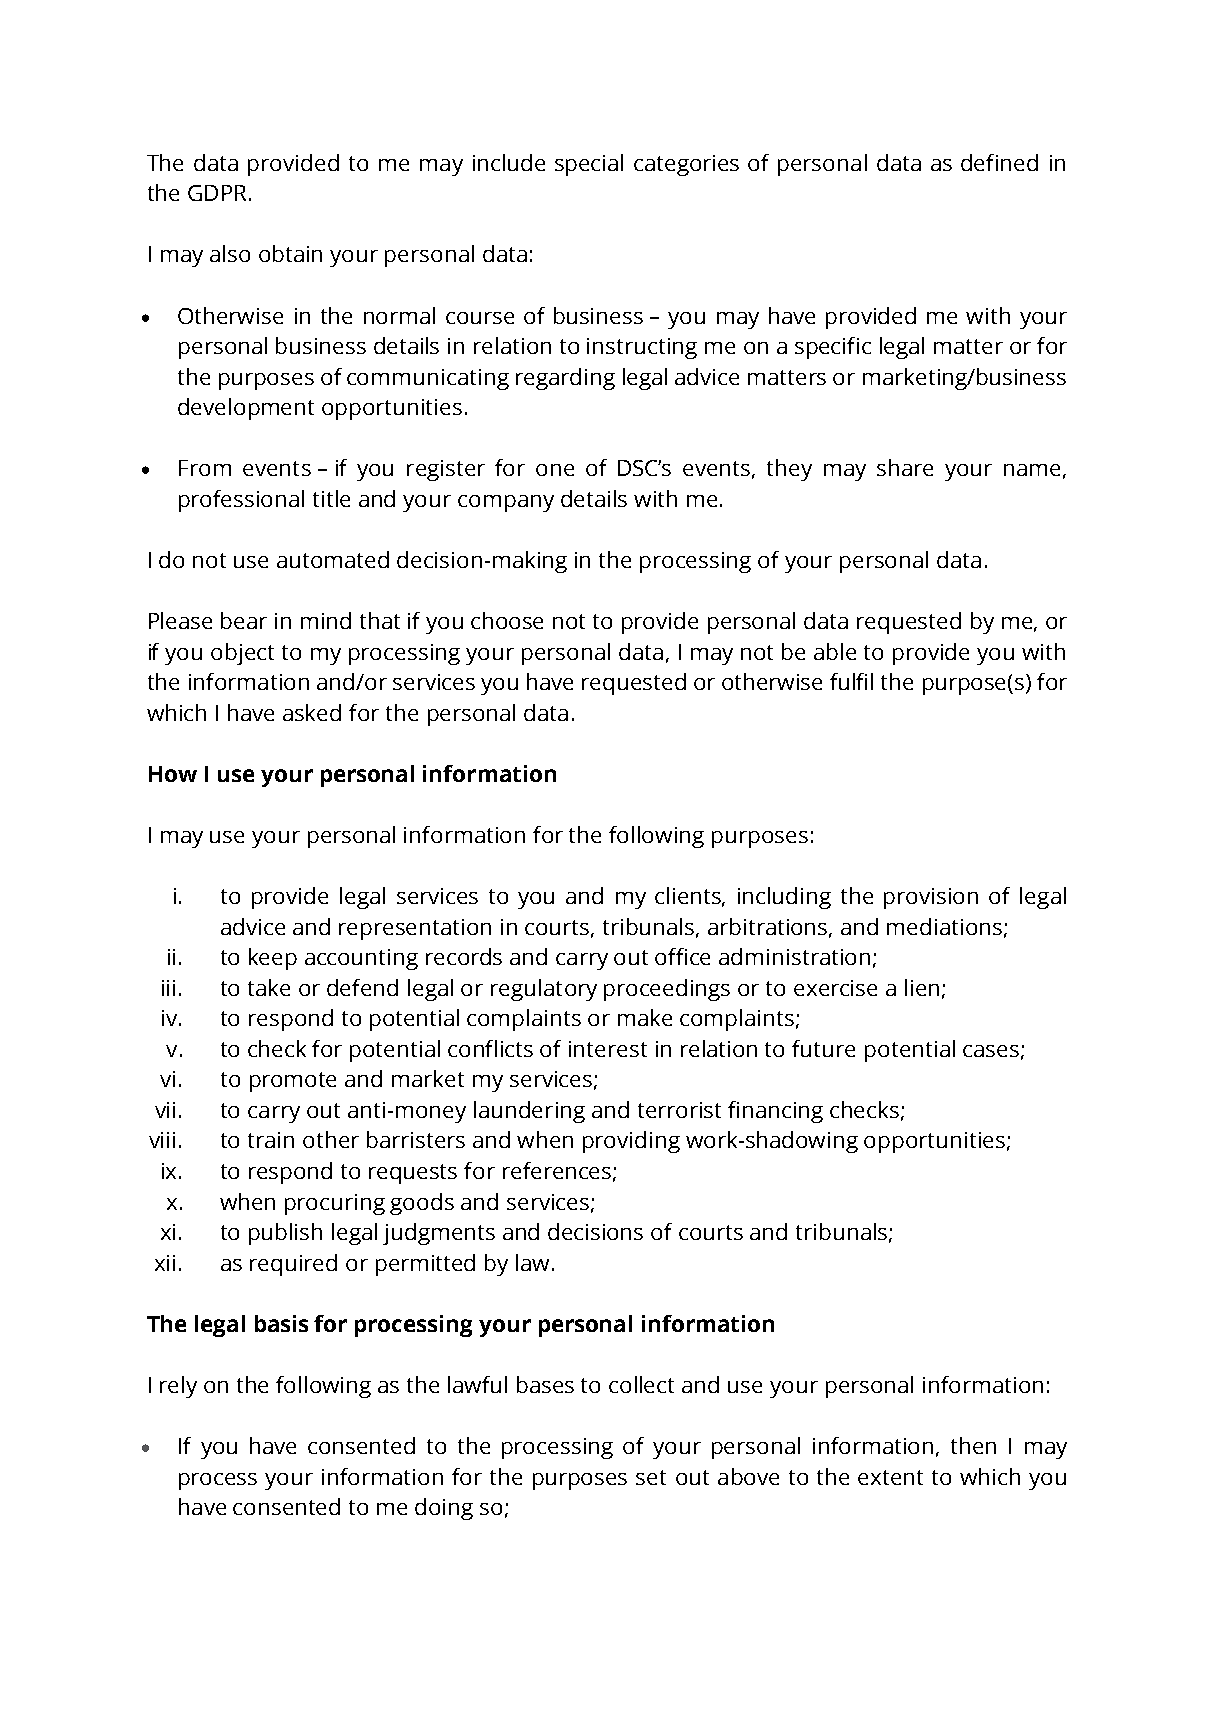 This document has height=1717, width=1214. Describe the element at coordinates (217, 193) in the document. I see `GDPR` at that location.
